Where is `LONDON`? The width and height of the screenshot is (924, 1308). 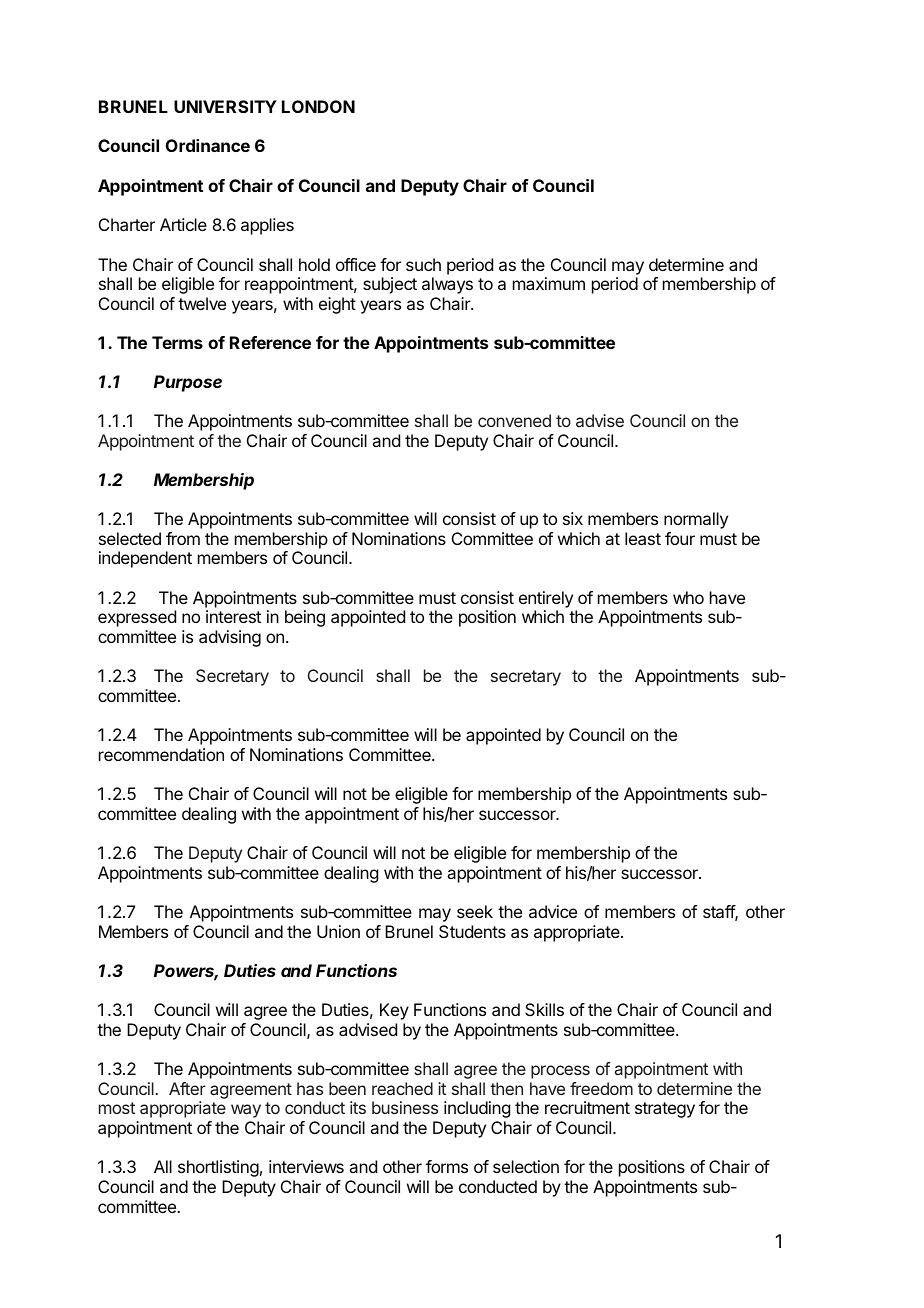
LONDON is located at coordinates (318, 106).
